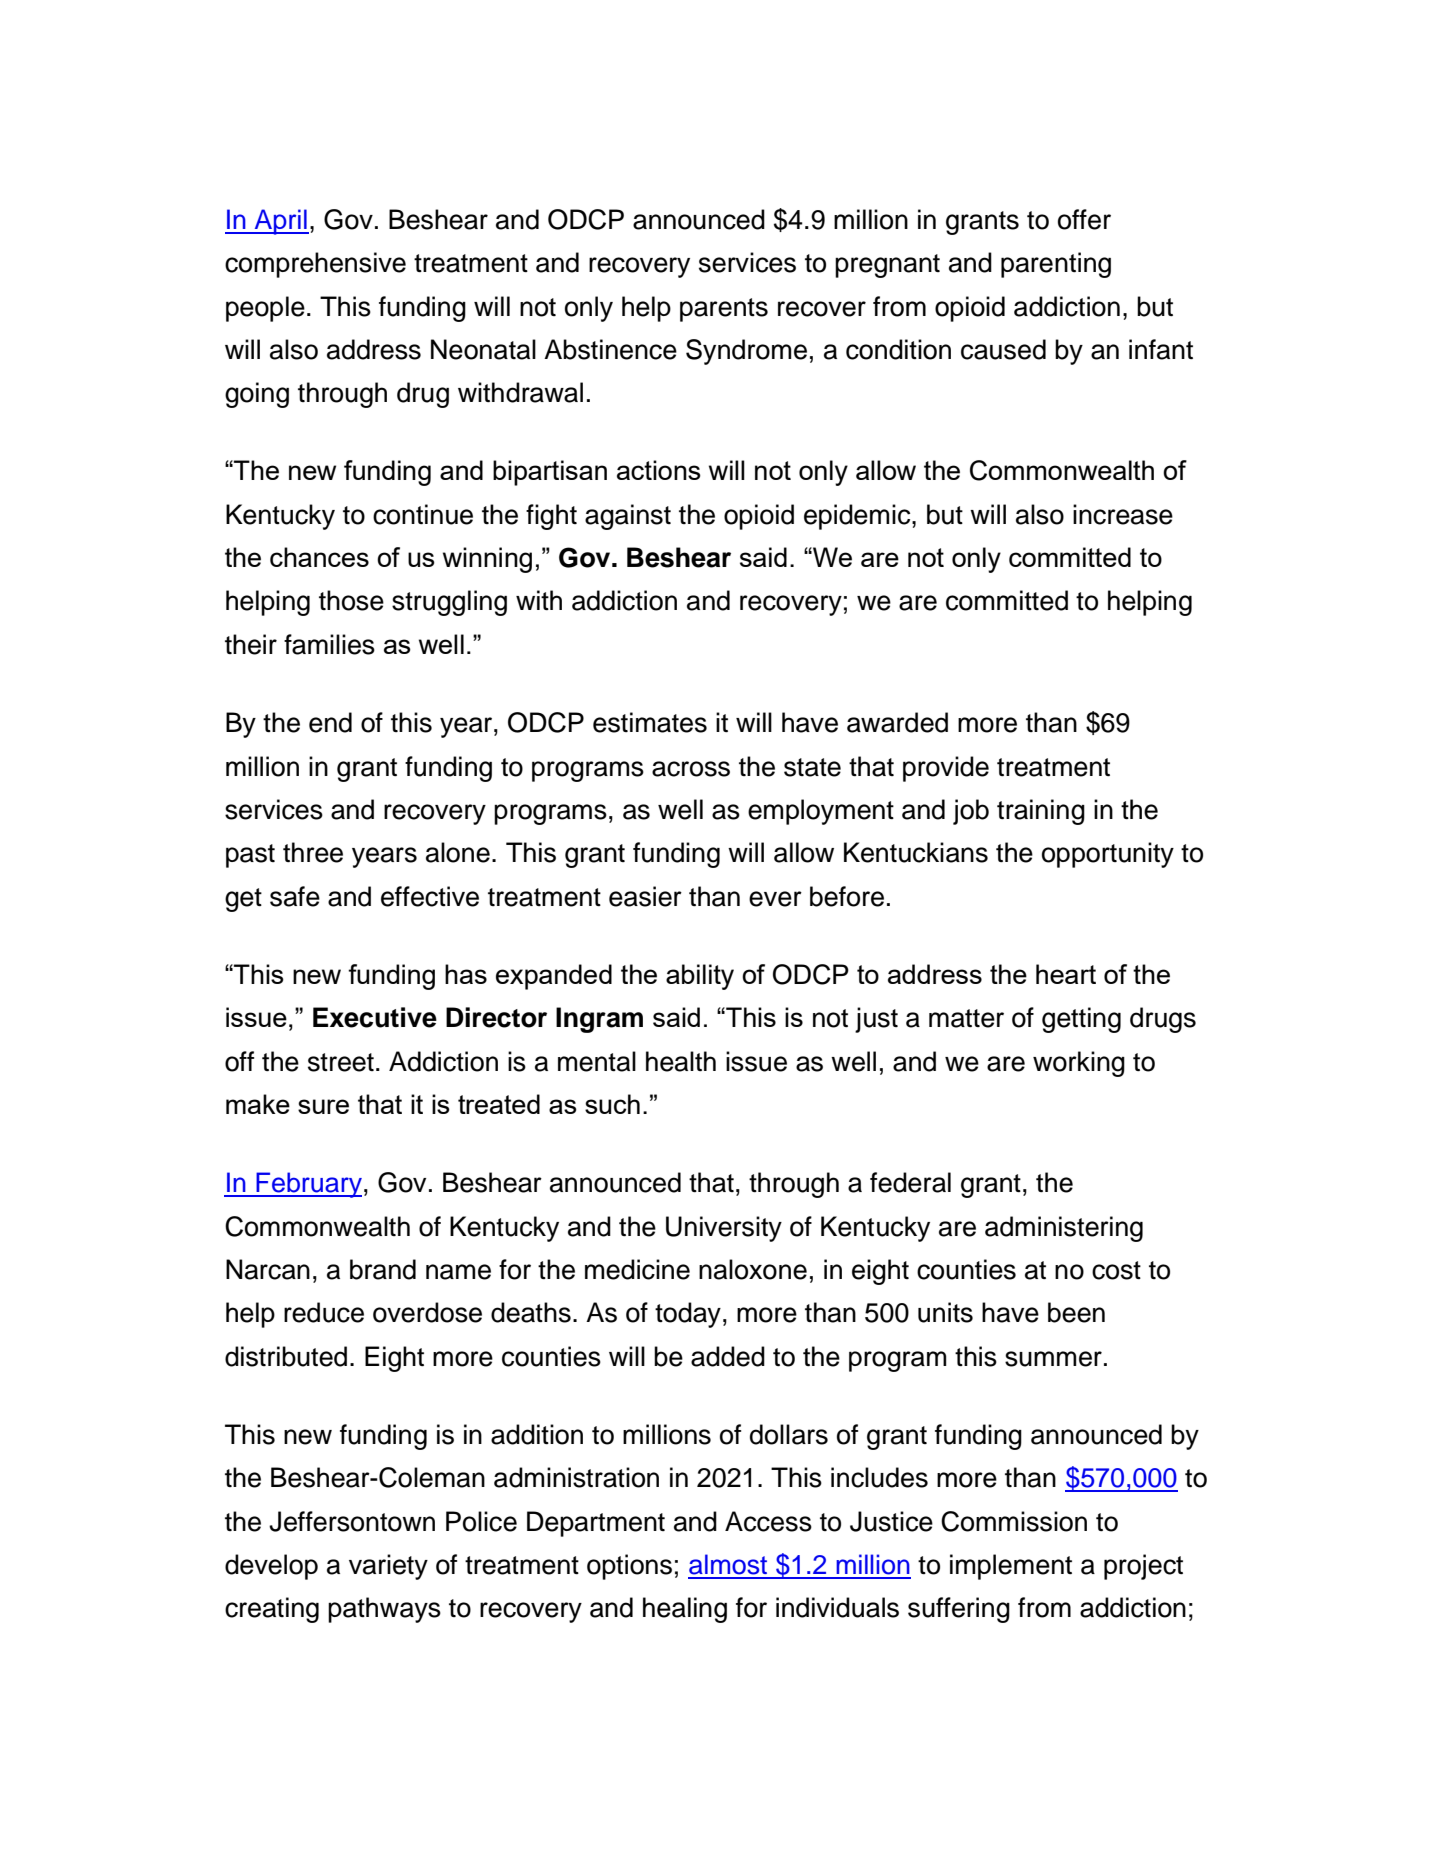 The image size is (1432, 1853). I want to click on variety, so click(388, 1567).
